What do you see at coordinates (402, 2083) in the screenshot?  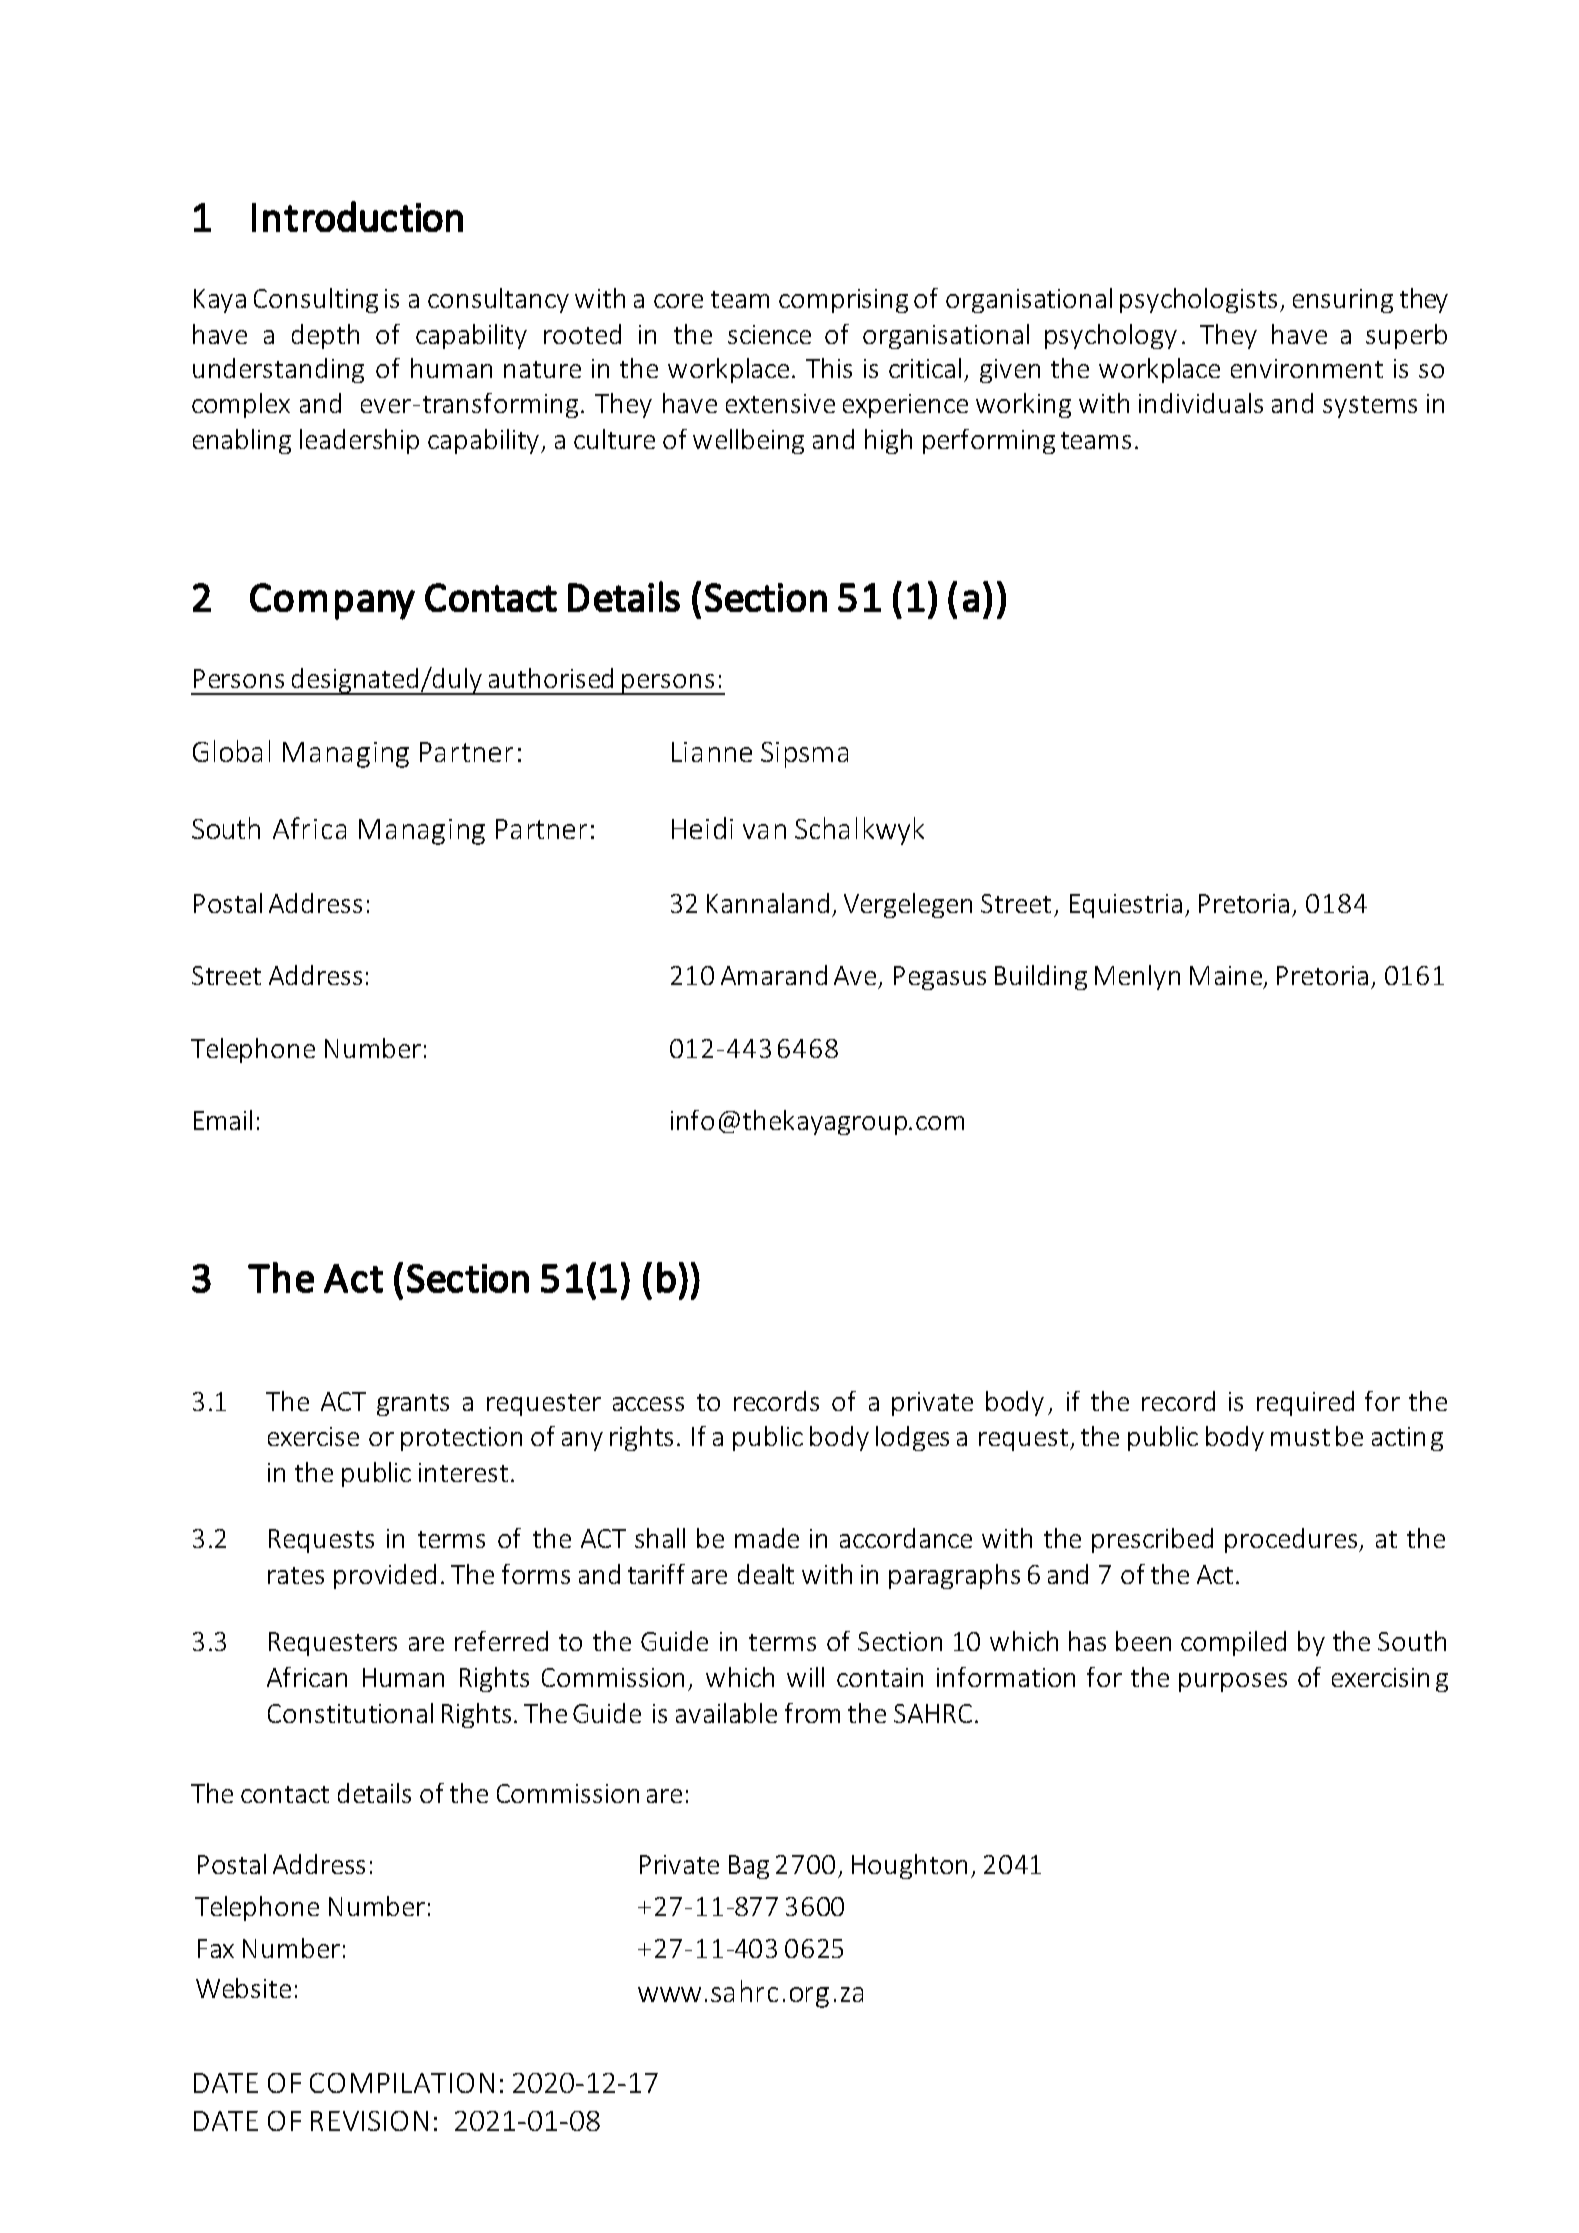 I see `COMPILATION` at bounding box center [402, 2083].
